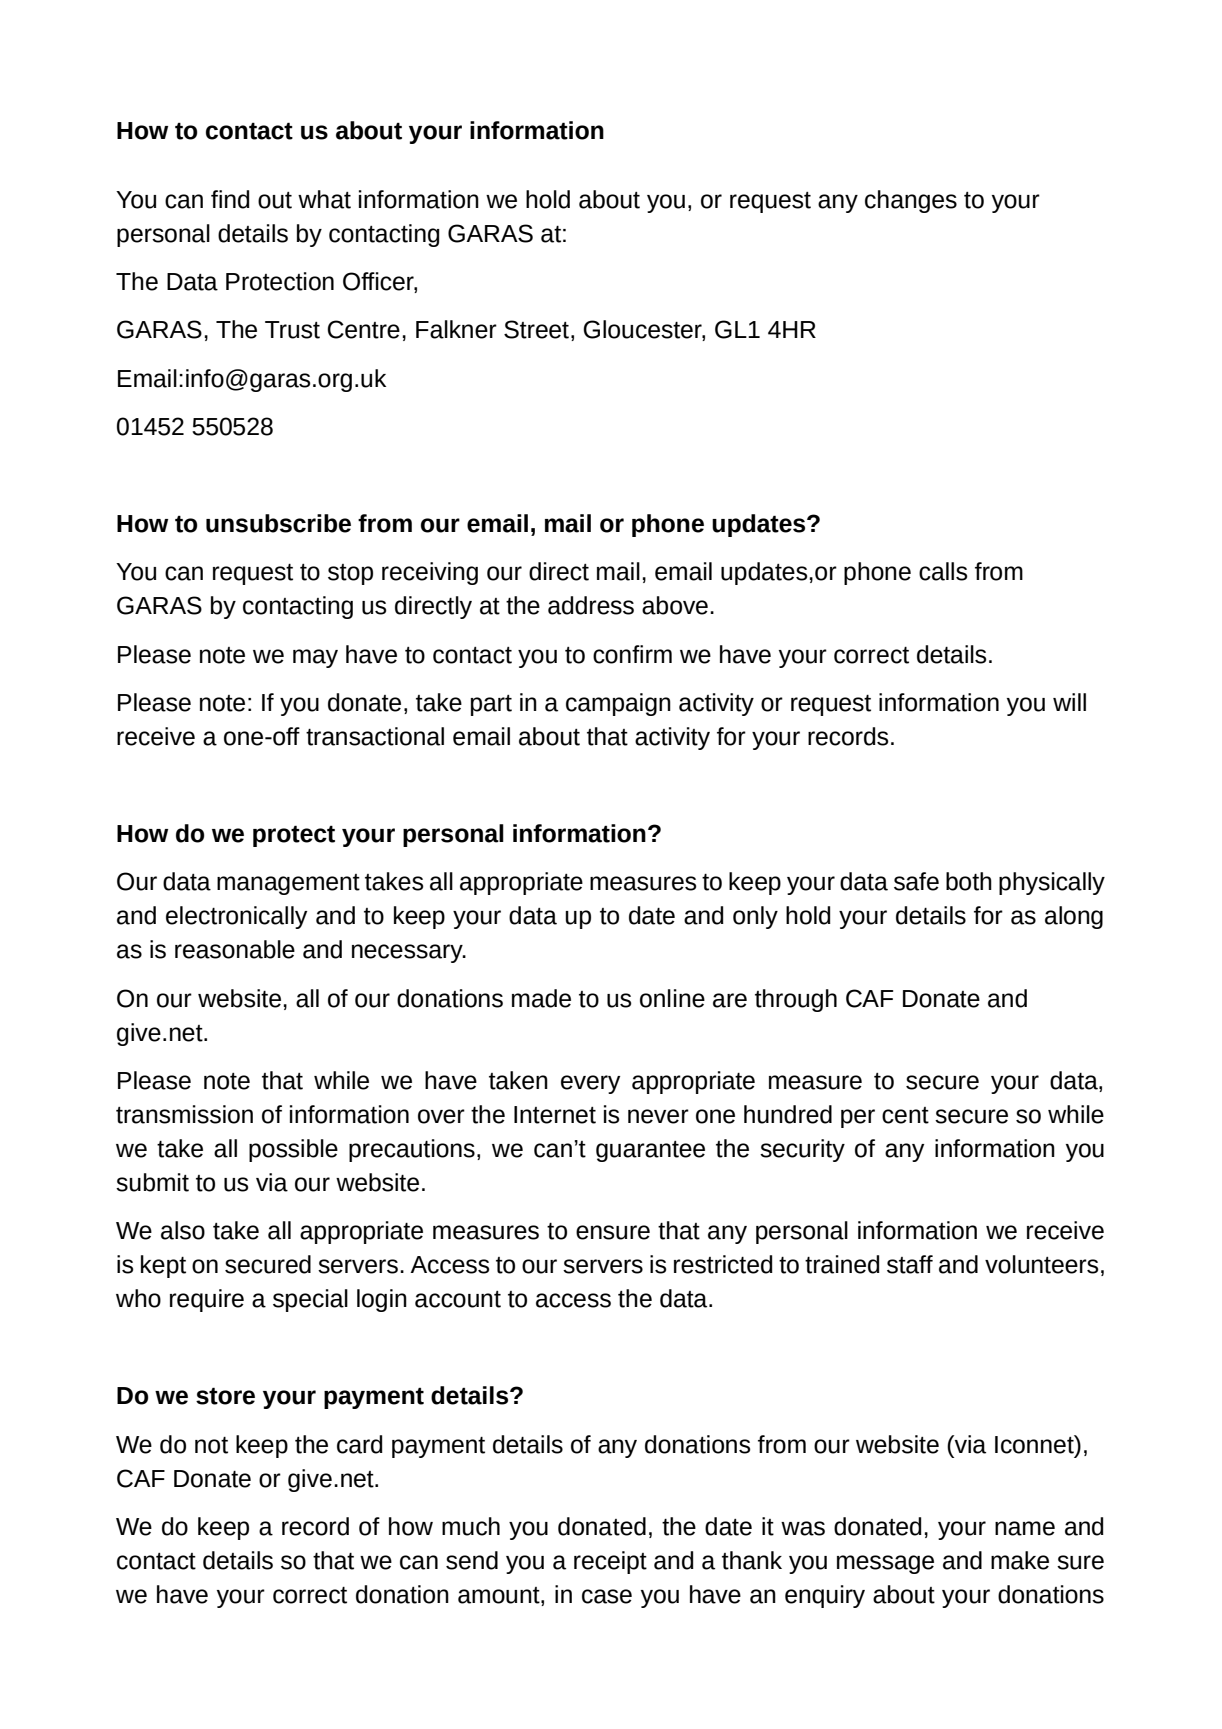  I want to click on find, so click(230, 199).
